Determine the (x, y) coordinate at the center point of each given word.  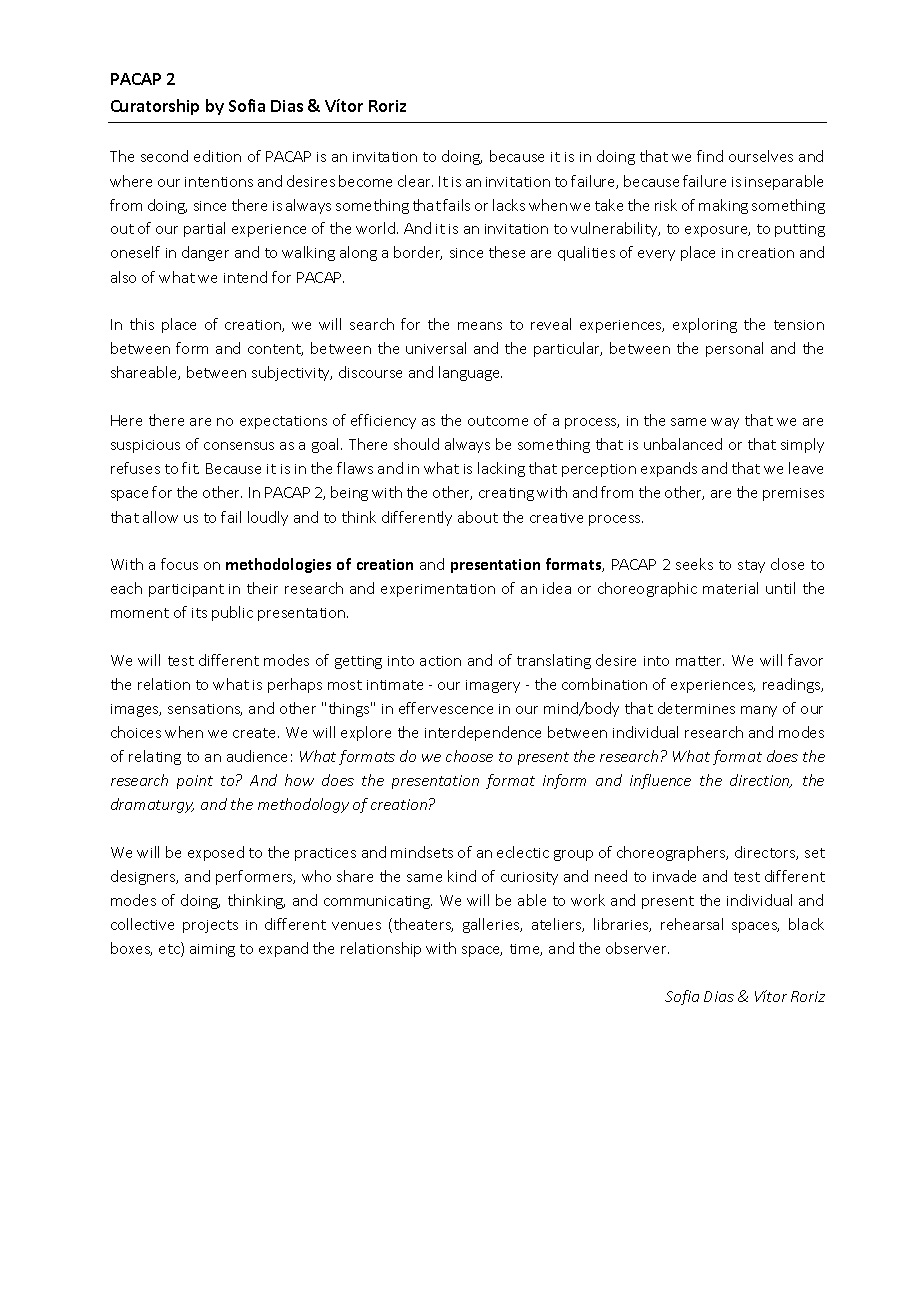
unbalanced (683, 444)
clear (415, 181)
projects (210, 926)
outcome (498, 421)
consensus (239, 446)
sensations (205, 710)
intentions (219, 182)
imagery (493, 686)
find (710, 156)
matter (700, 661)
